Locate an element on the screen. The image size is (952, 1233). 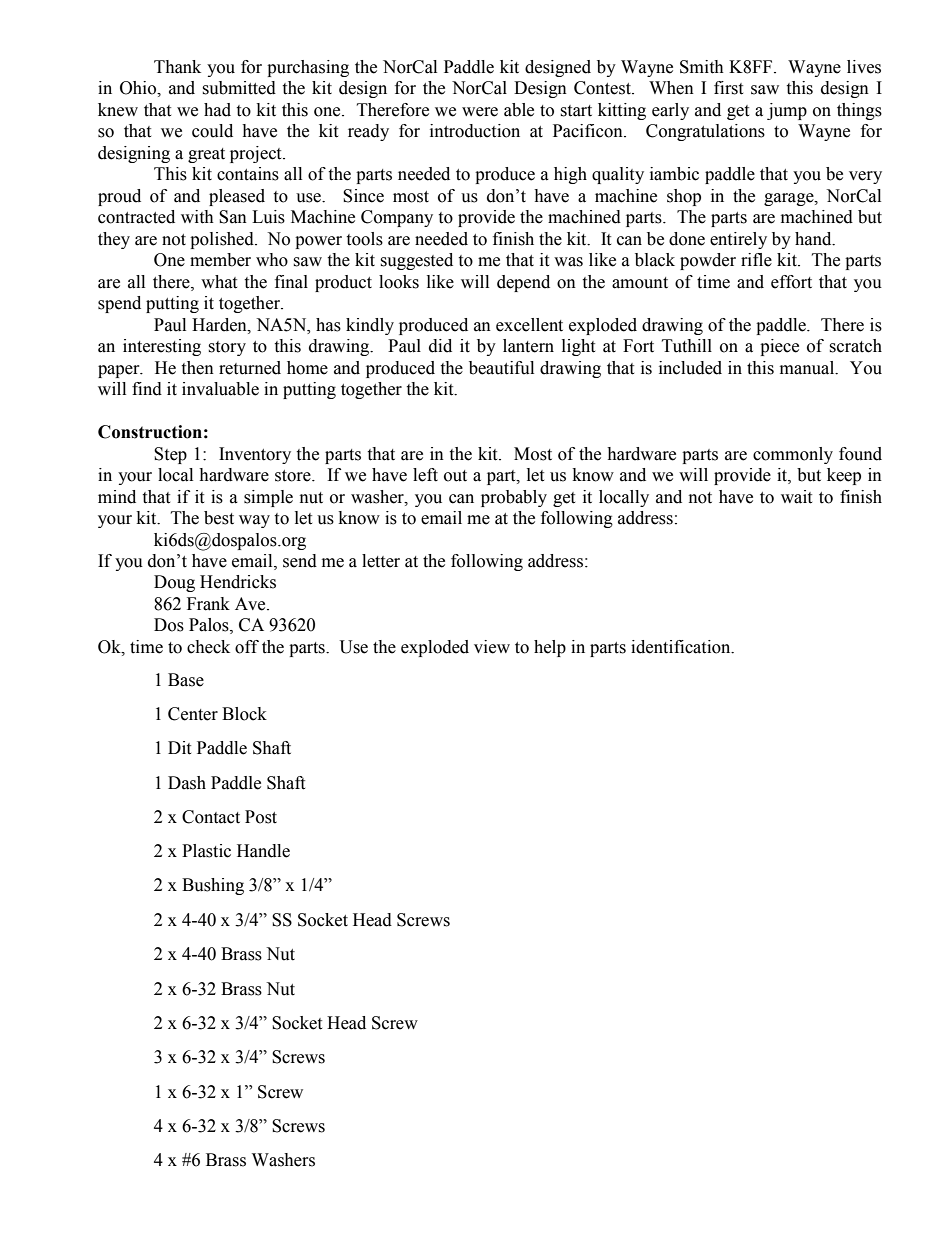
identification is located at coordinates (682, 647).
